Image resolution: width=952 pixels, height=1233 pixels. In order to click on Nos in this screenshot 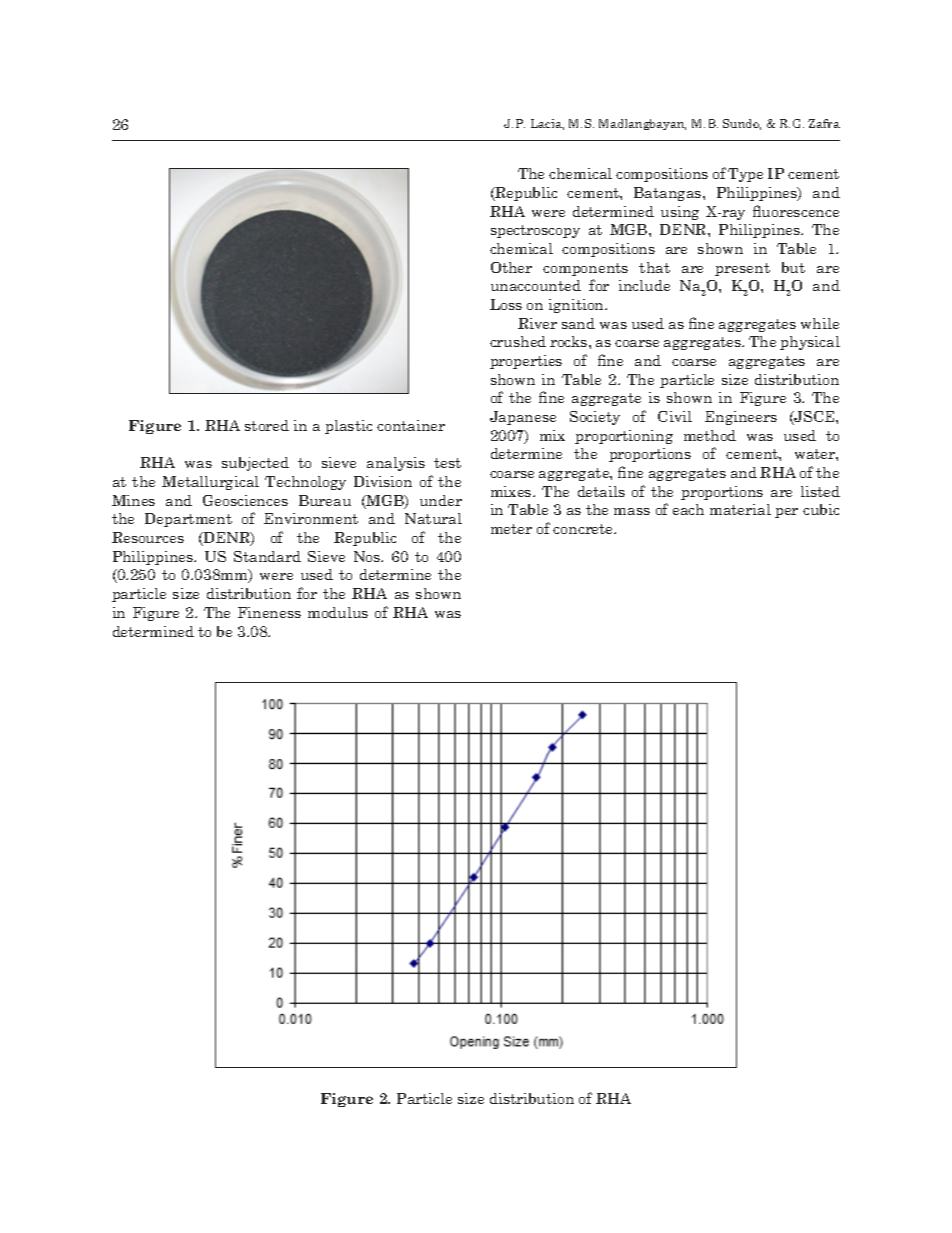, I will do `click(368, 556)`.
